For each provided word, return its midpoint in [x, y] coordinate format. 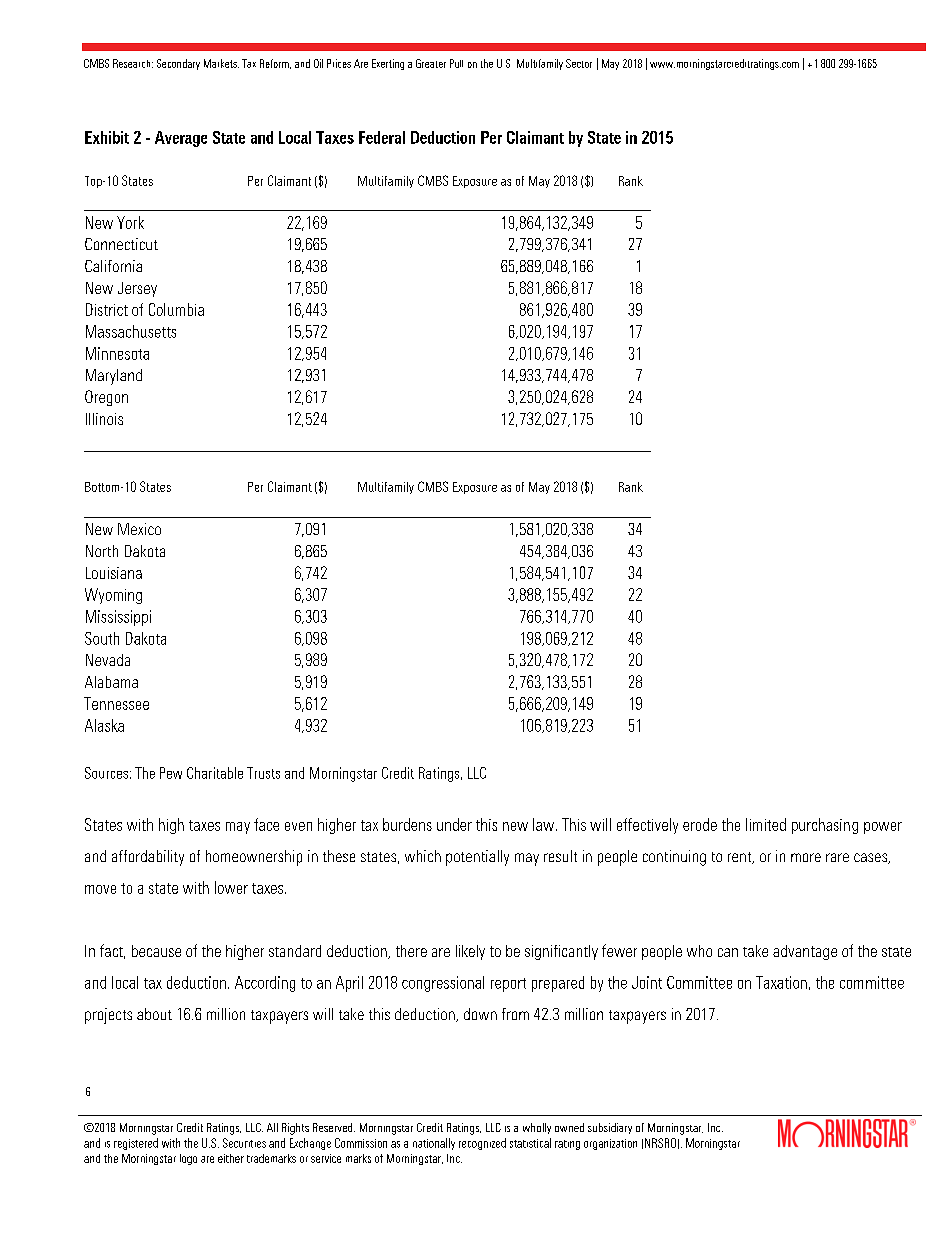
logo [188, 1159]
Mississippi [118, 618]
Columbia [176, 309]
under [454, 824]
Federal [382, 137]
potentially [477, 858]
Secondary [178, 64]
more [806, 857]
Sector [579, 63]
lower [231, 887]
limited [766, 824]
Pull [456, 63]
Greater [431, 63]
